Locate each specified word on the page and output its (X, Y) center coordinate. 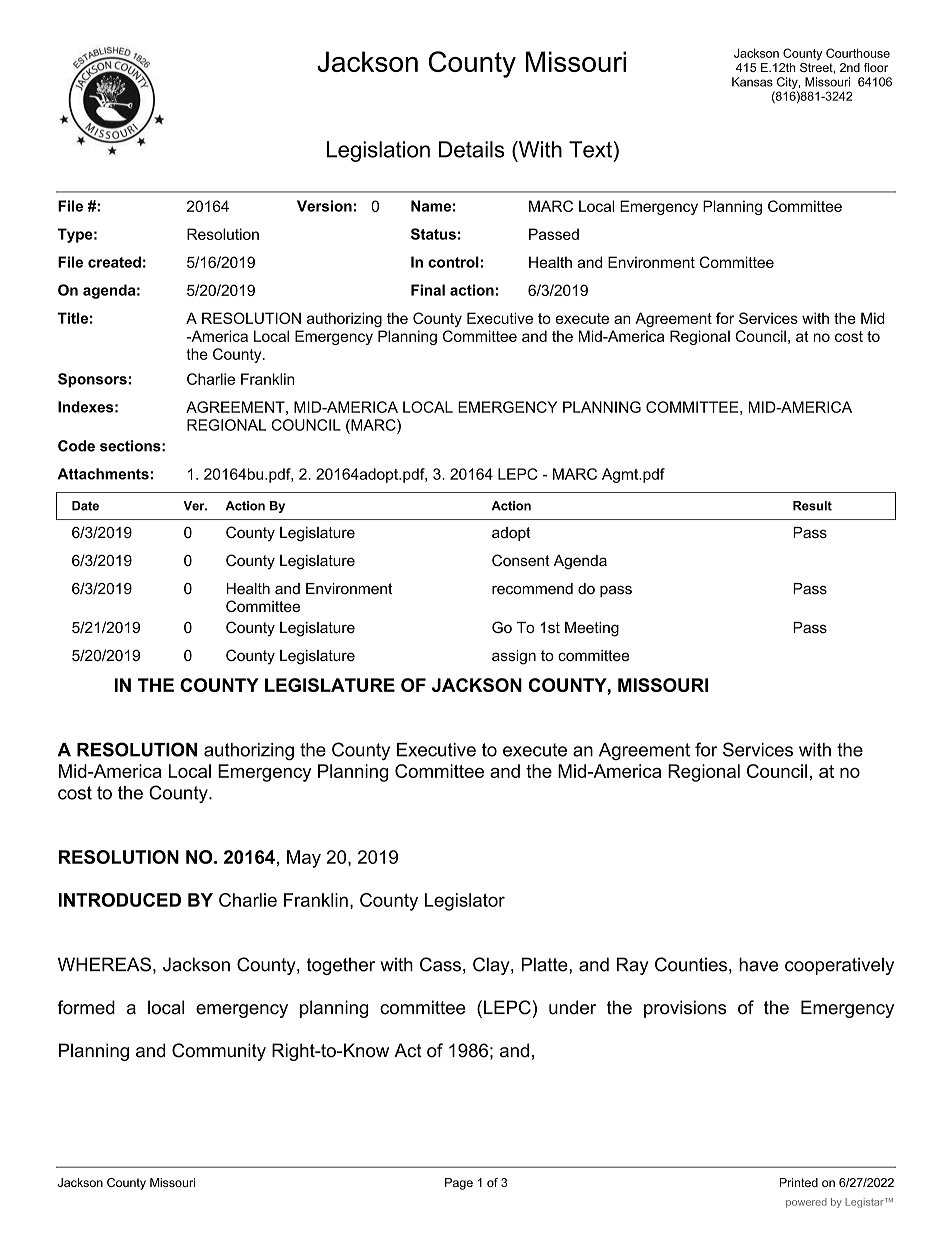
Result (812, 506)
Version (324, 206)
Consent (521, 560)
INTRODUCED (120, 900)
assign (514, 657)
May (304, 859)
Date (85, 506)
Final (428, 290)
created (114, 262)
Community (219, 1052)
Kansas (752, 82)
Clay (492, 966)
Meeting (592, 629)
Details (472, 149)
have (758, 964)
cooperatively (839, 966)
